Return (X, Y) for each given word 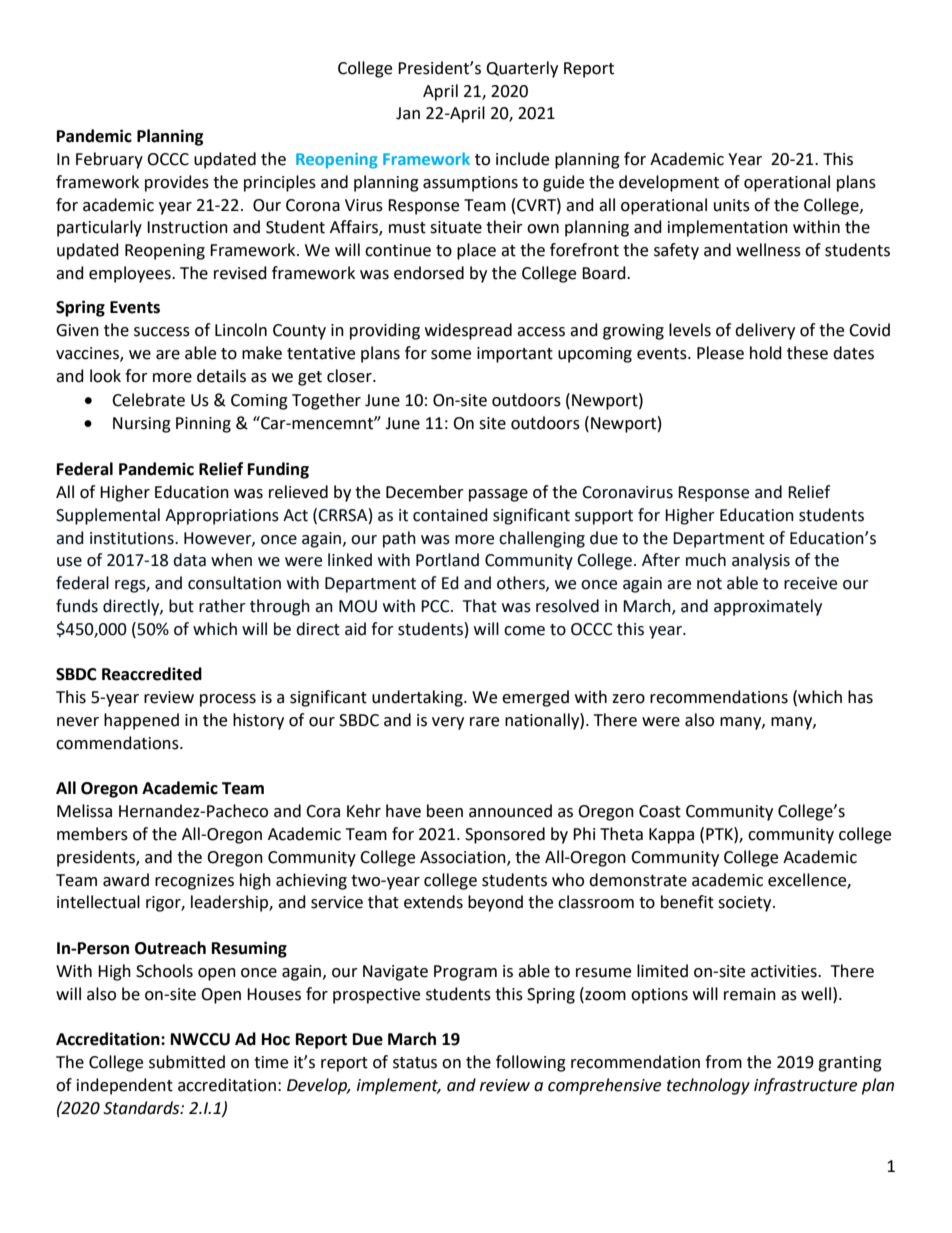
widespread (468, 331)
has (860, 697)
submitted (187, 1062)
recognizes (194, 882)
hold (766, 353)
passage (498, 495)
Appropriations (222, 517)
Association (464, 858)
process (228, 700)
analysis (761, 561)
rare (484, 722)
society (746, 904)
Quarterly (522, 69)
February (109, 160)
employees (131, 274)
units (732, 205)
